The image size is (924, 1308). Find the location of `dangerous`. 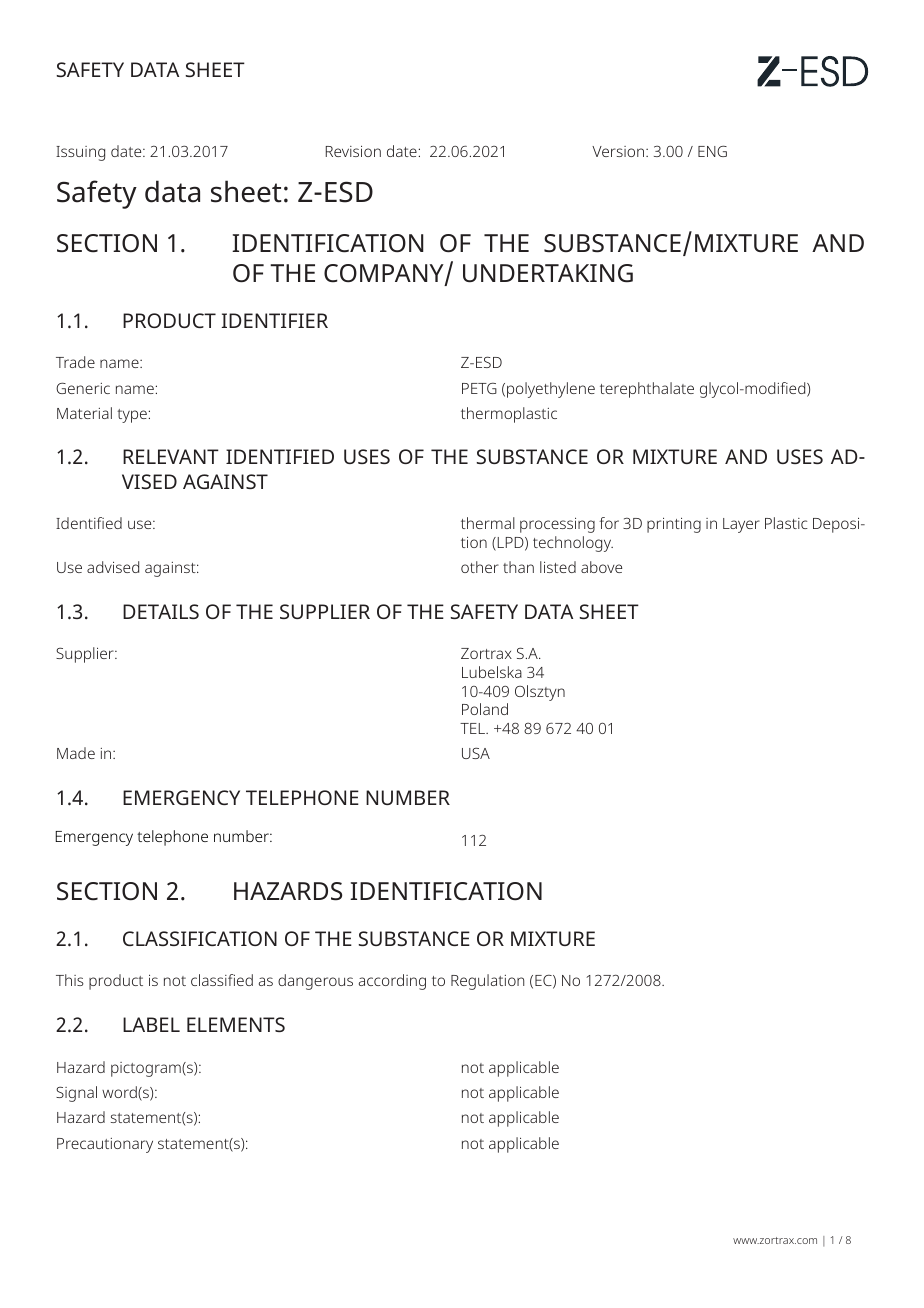

dangerous is located at coordinates (315, 982).
